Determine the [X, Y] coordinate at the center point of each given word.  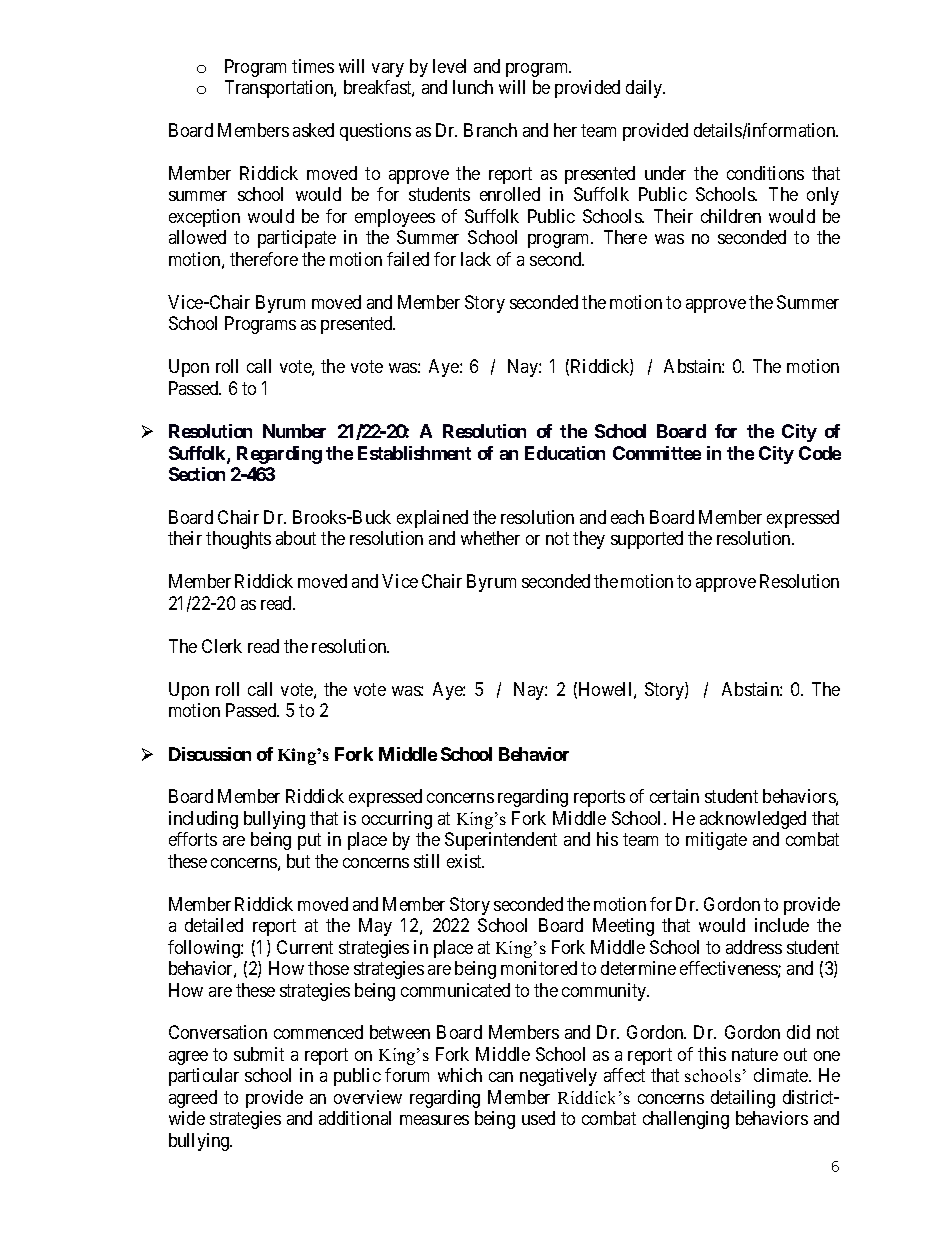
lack [476, 259]
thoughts [238, 540]
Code [820, 453]
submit [259, 1054]
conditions [765, 173]
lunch [473, 87]
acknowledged [753, 820]
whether [490, 538]
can [501, 1077]
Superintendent [501, 841]
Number [294, 431]
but [298, 861]
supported [647, 540]
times [313, 66]
